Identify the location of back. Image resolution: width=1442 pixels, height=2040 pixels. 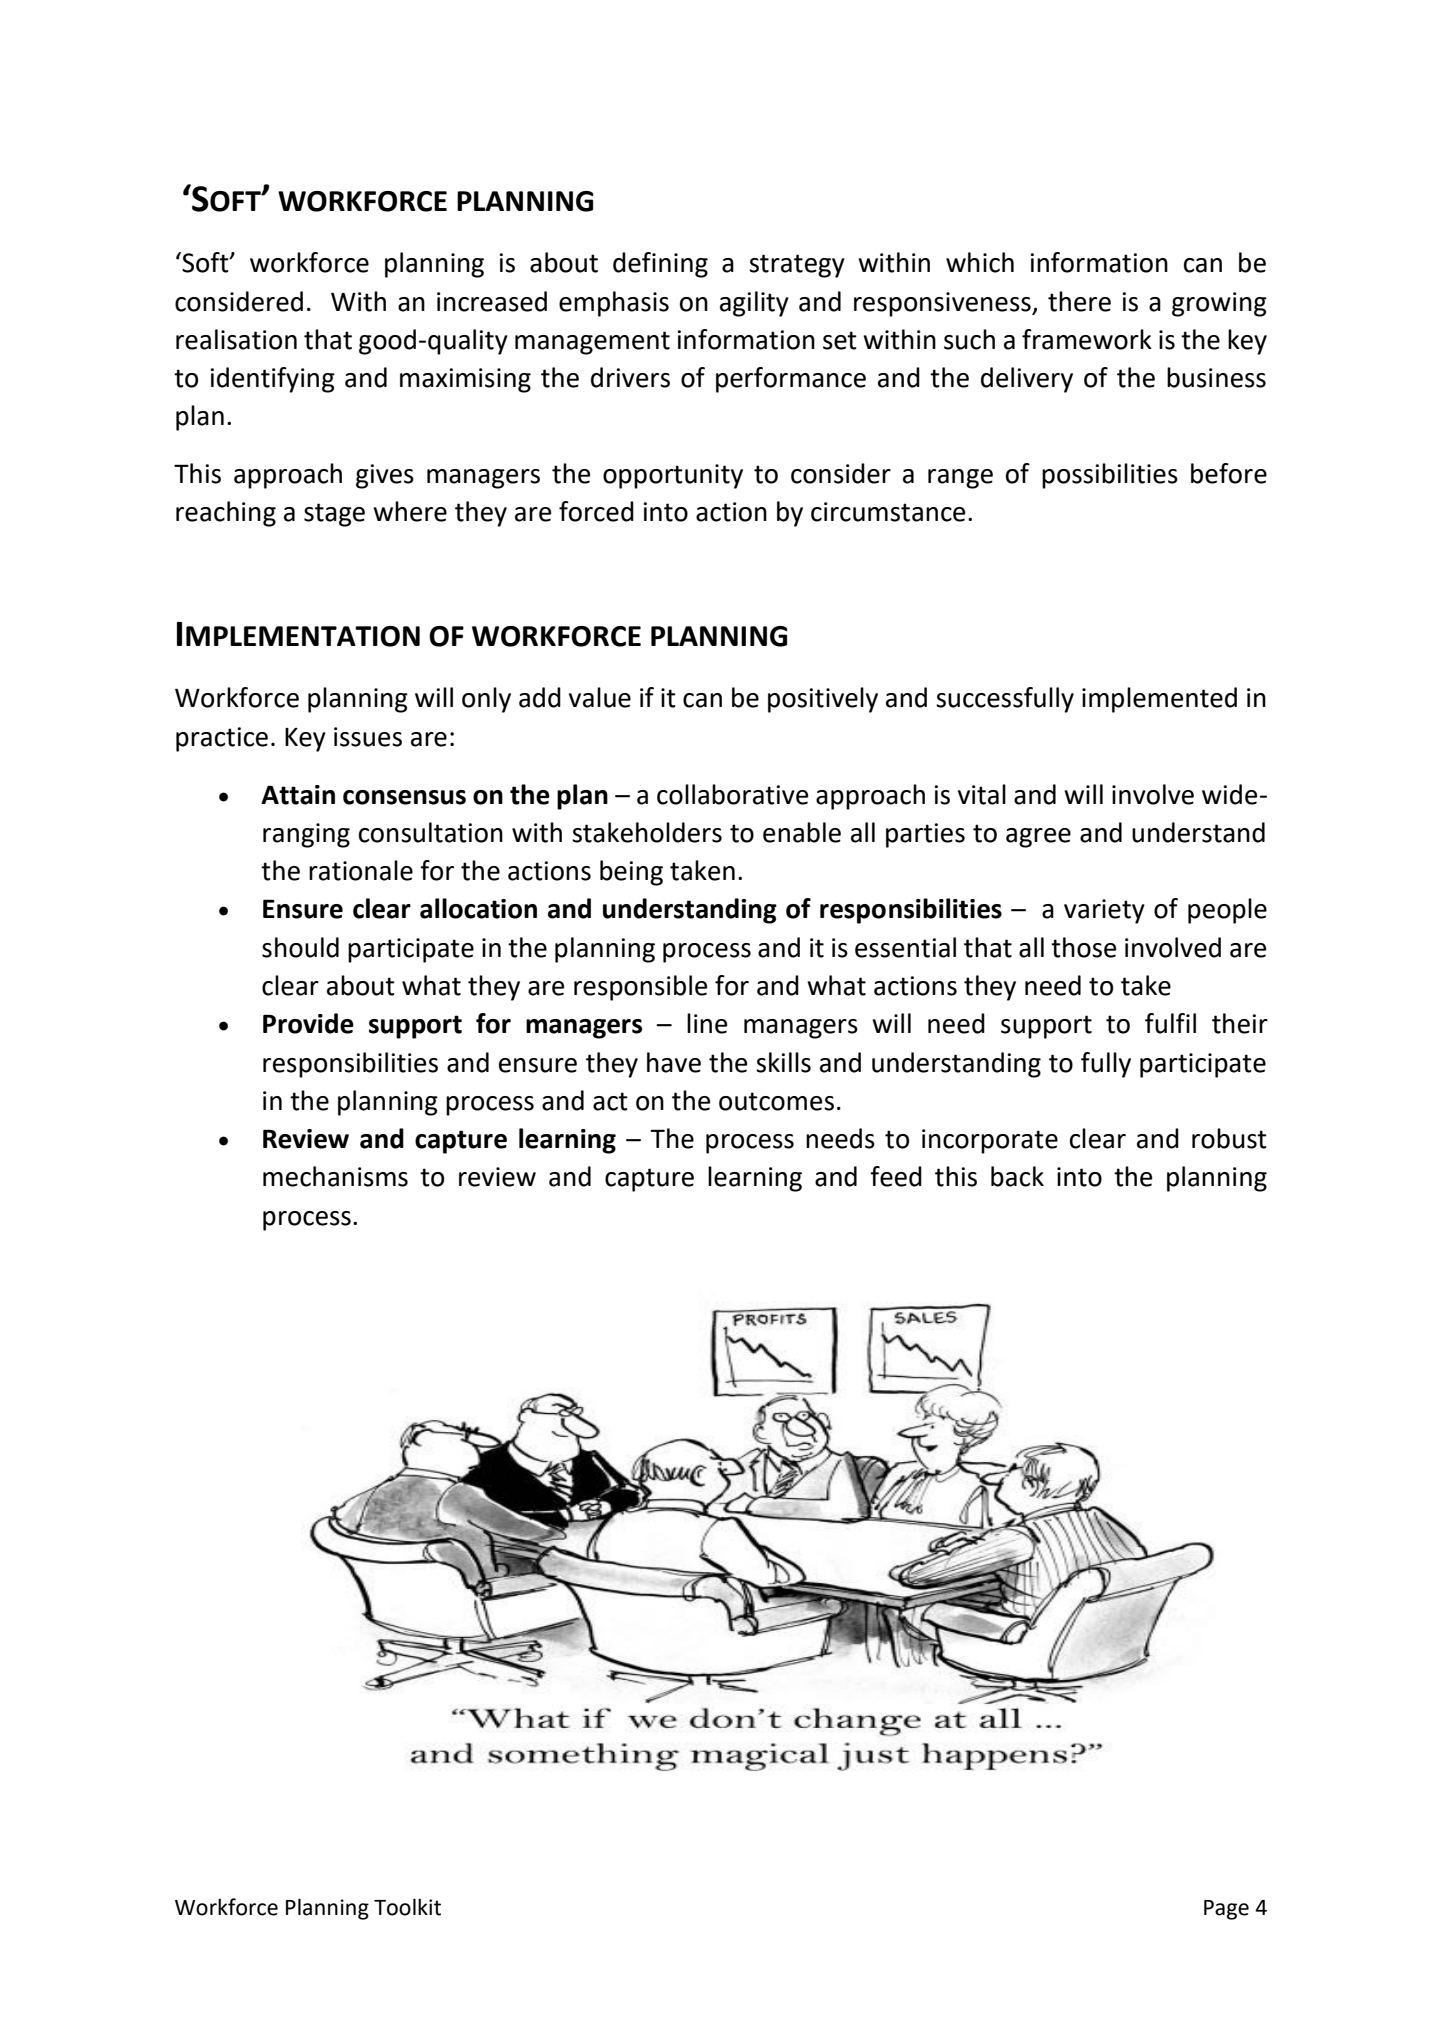
(1017, 1176).
